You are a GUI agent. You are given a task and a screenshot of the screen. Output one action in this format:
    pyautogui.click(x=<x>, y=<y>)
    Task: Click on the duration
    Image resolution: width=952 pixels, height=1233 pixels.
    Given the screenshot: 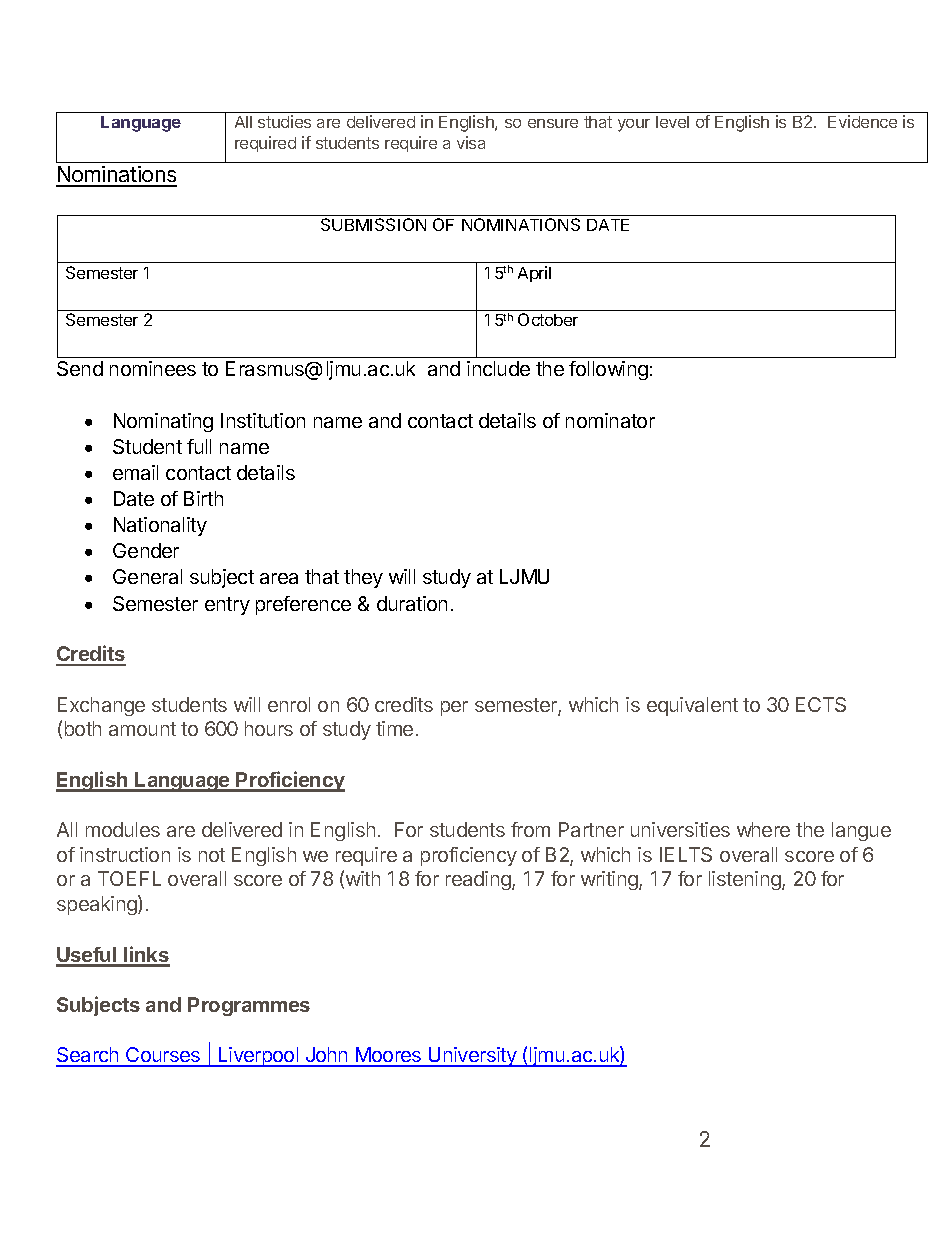 What is the action you would take?
    pyautogui.click(x=412, y=603)
